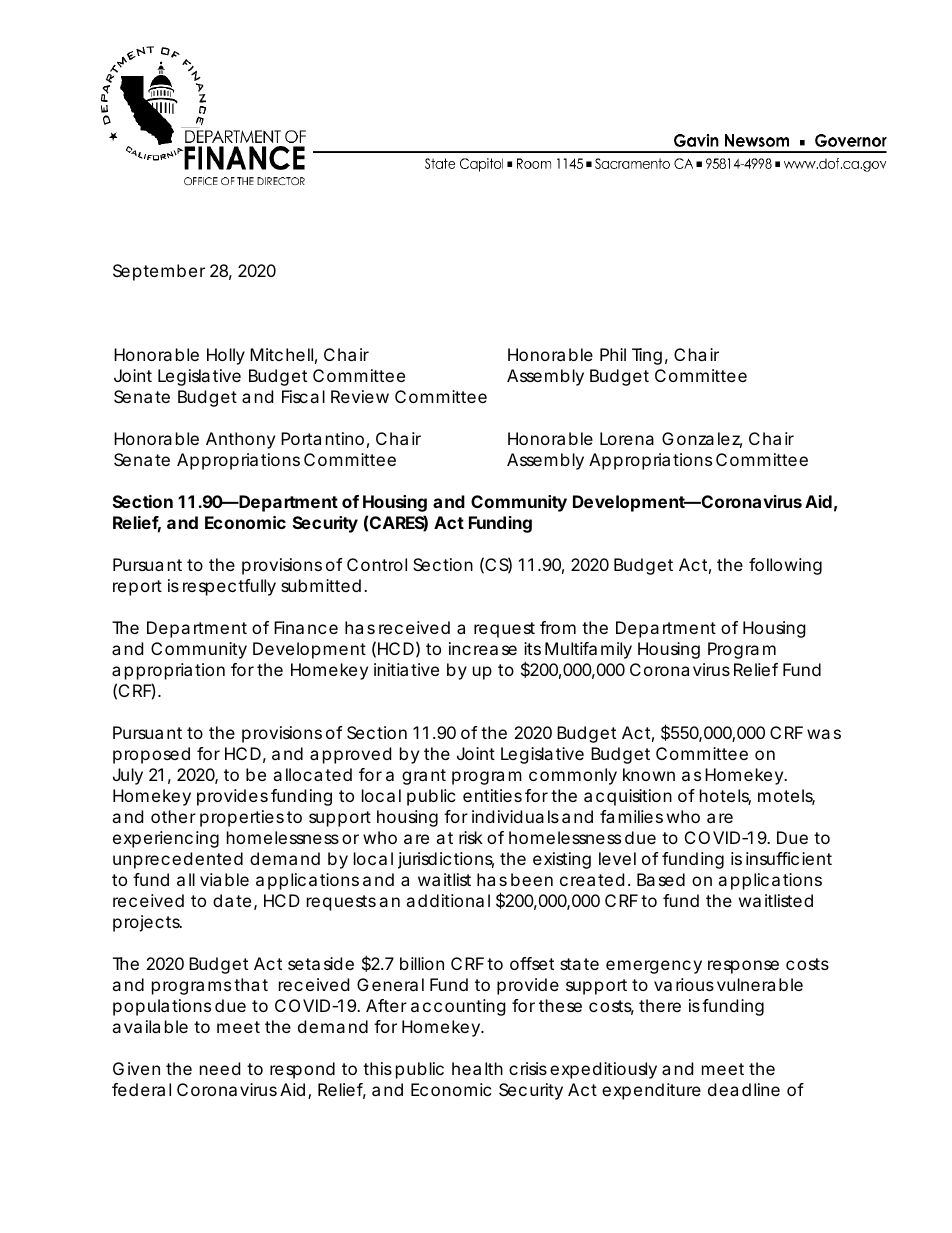 Image resolution: width=952 pixels, height=1233 pixels. I want to click on Phil, so click(613, 354).
